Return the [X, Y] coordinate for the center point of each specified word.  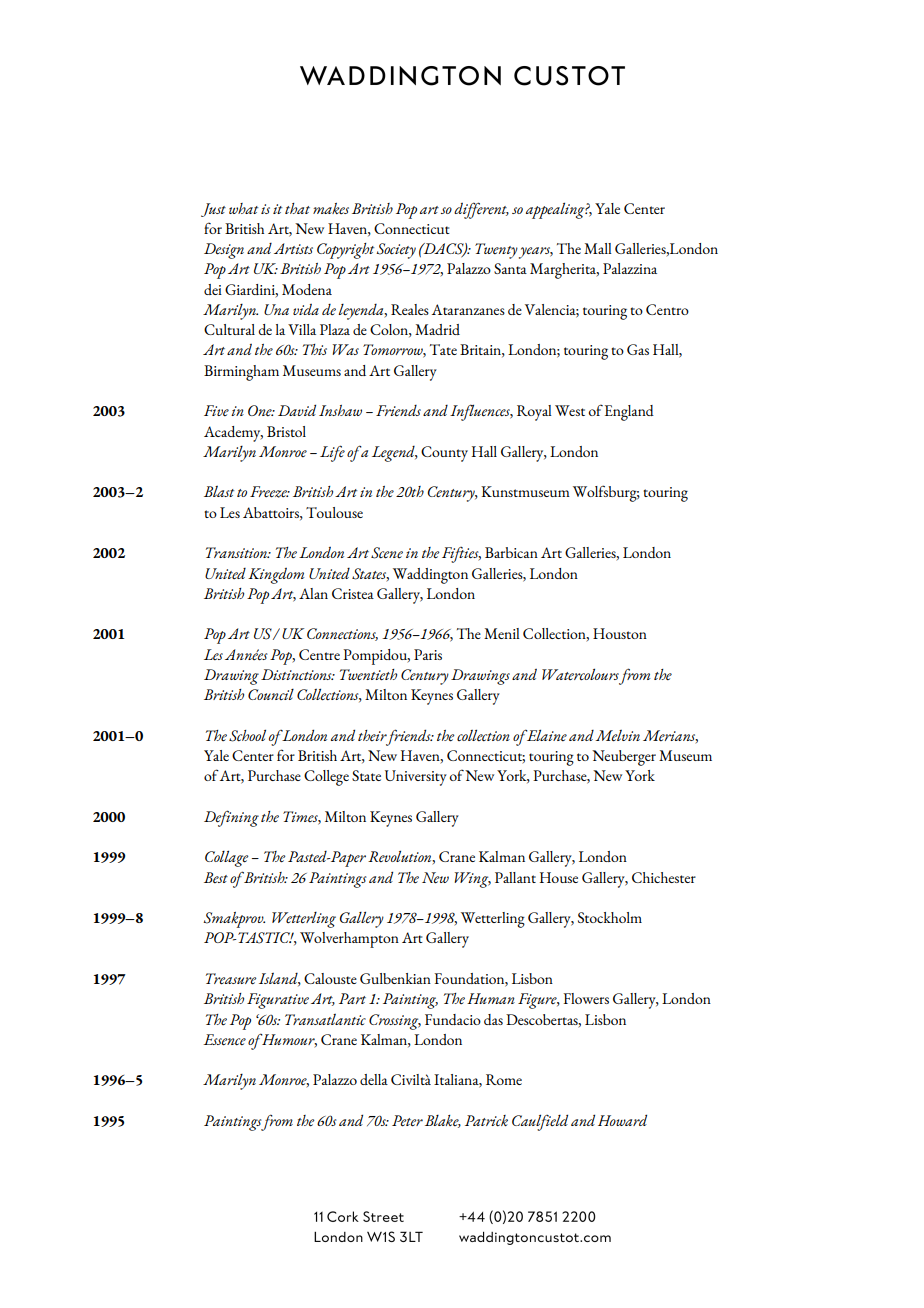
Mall [598, 248]
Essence [224, 1040]
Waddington [430, 576]
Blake [443, 1121]
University [416, 778]
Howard [622, 1120]
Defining [231, 818]
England [629, 413]
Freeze [269, 492]
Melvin [618, 736]
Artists [293, 248]
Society [396, 251]
